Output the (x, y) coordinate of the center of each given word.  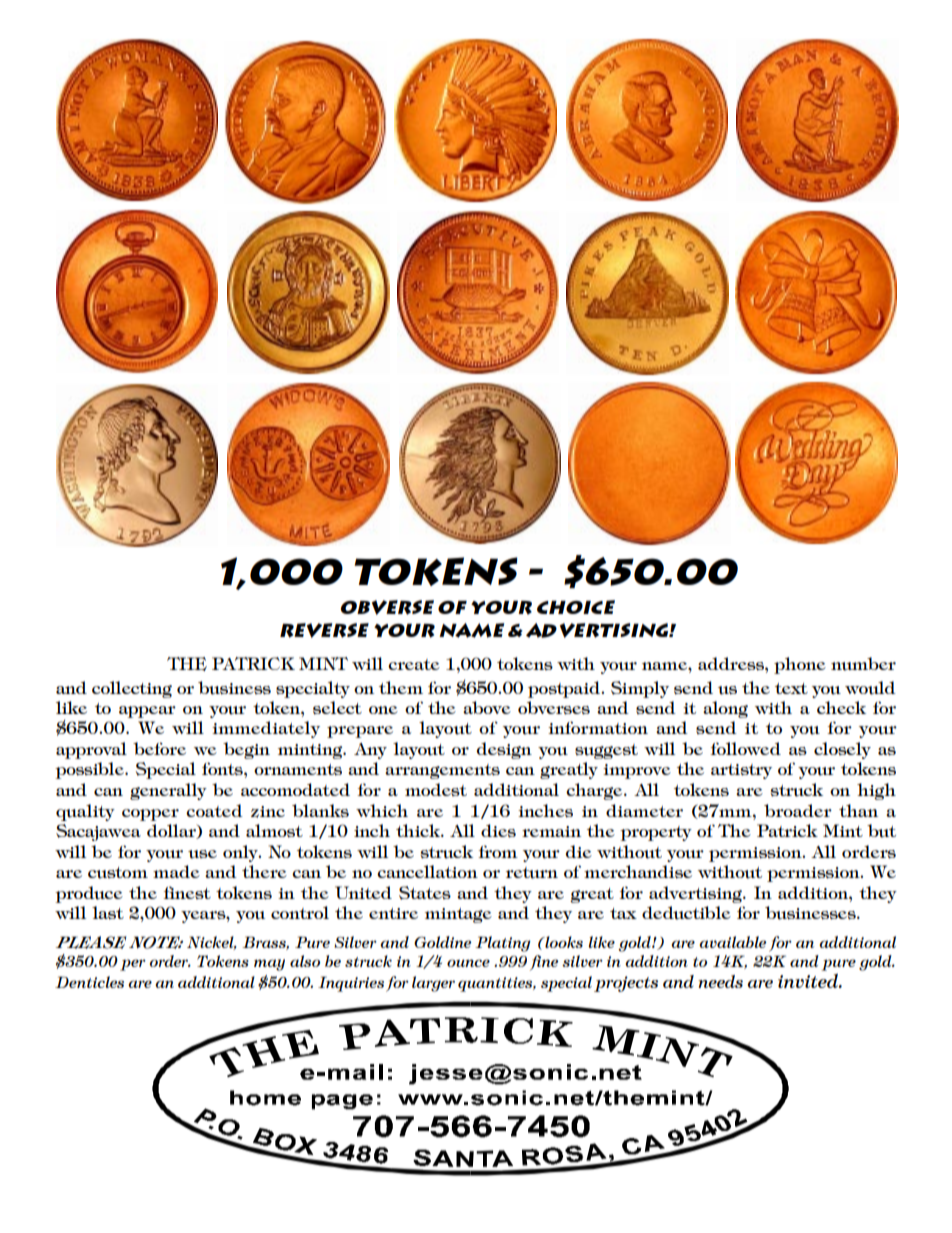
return (532, 873)
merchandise (638, 871)
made (176, 871)
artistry (741, 771)
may (269, 965)
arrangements (442, 771)
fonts (223, 768)
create (414, 664)
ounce (468, 963)
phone (800, 665)
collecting (132, 689)
